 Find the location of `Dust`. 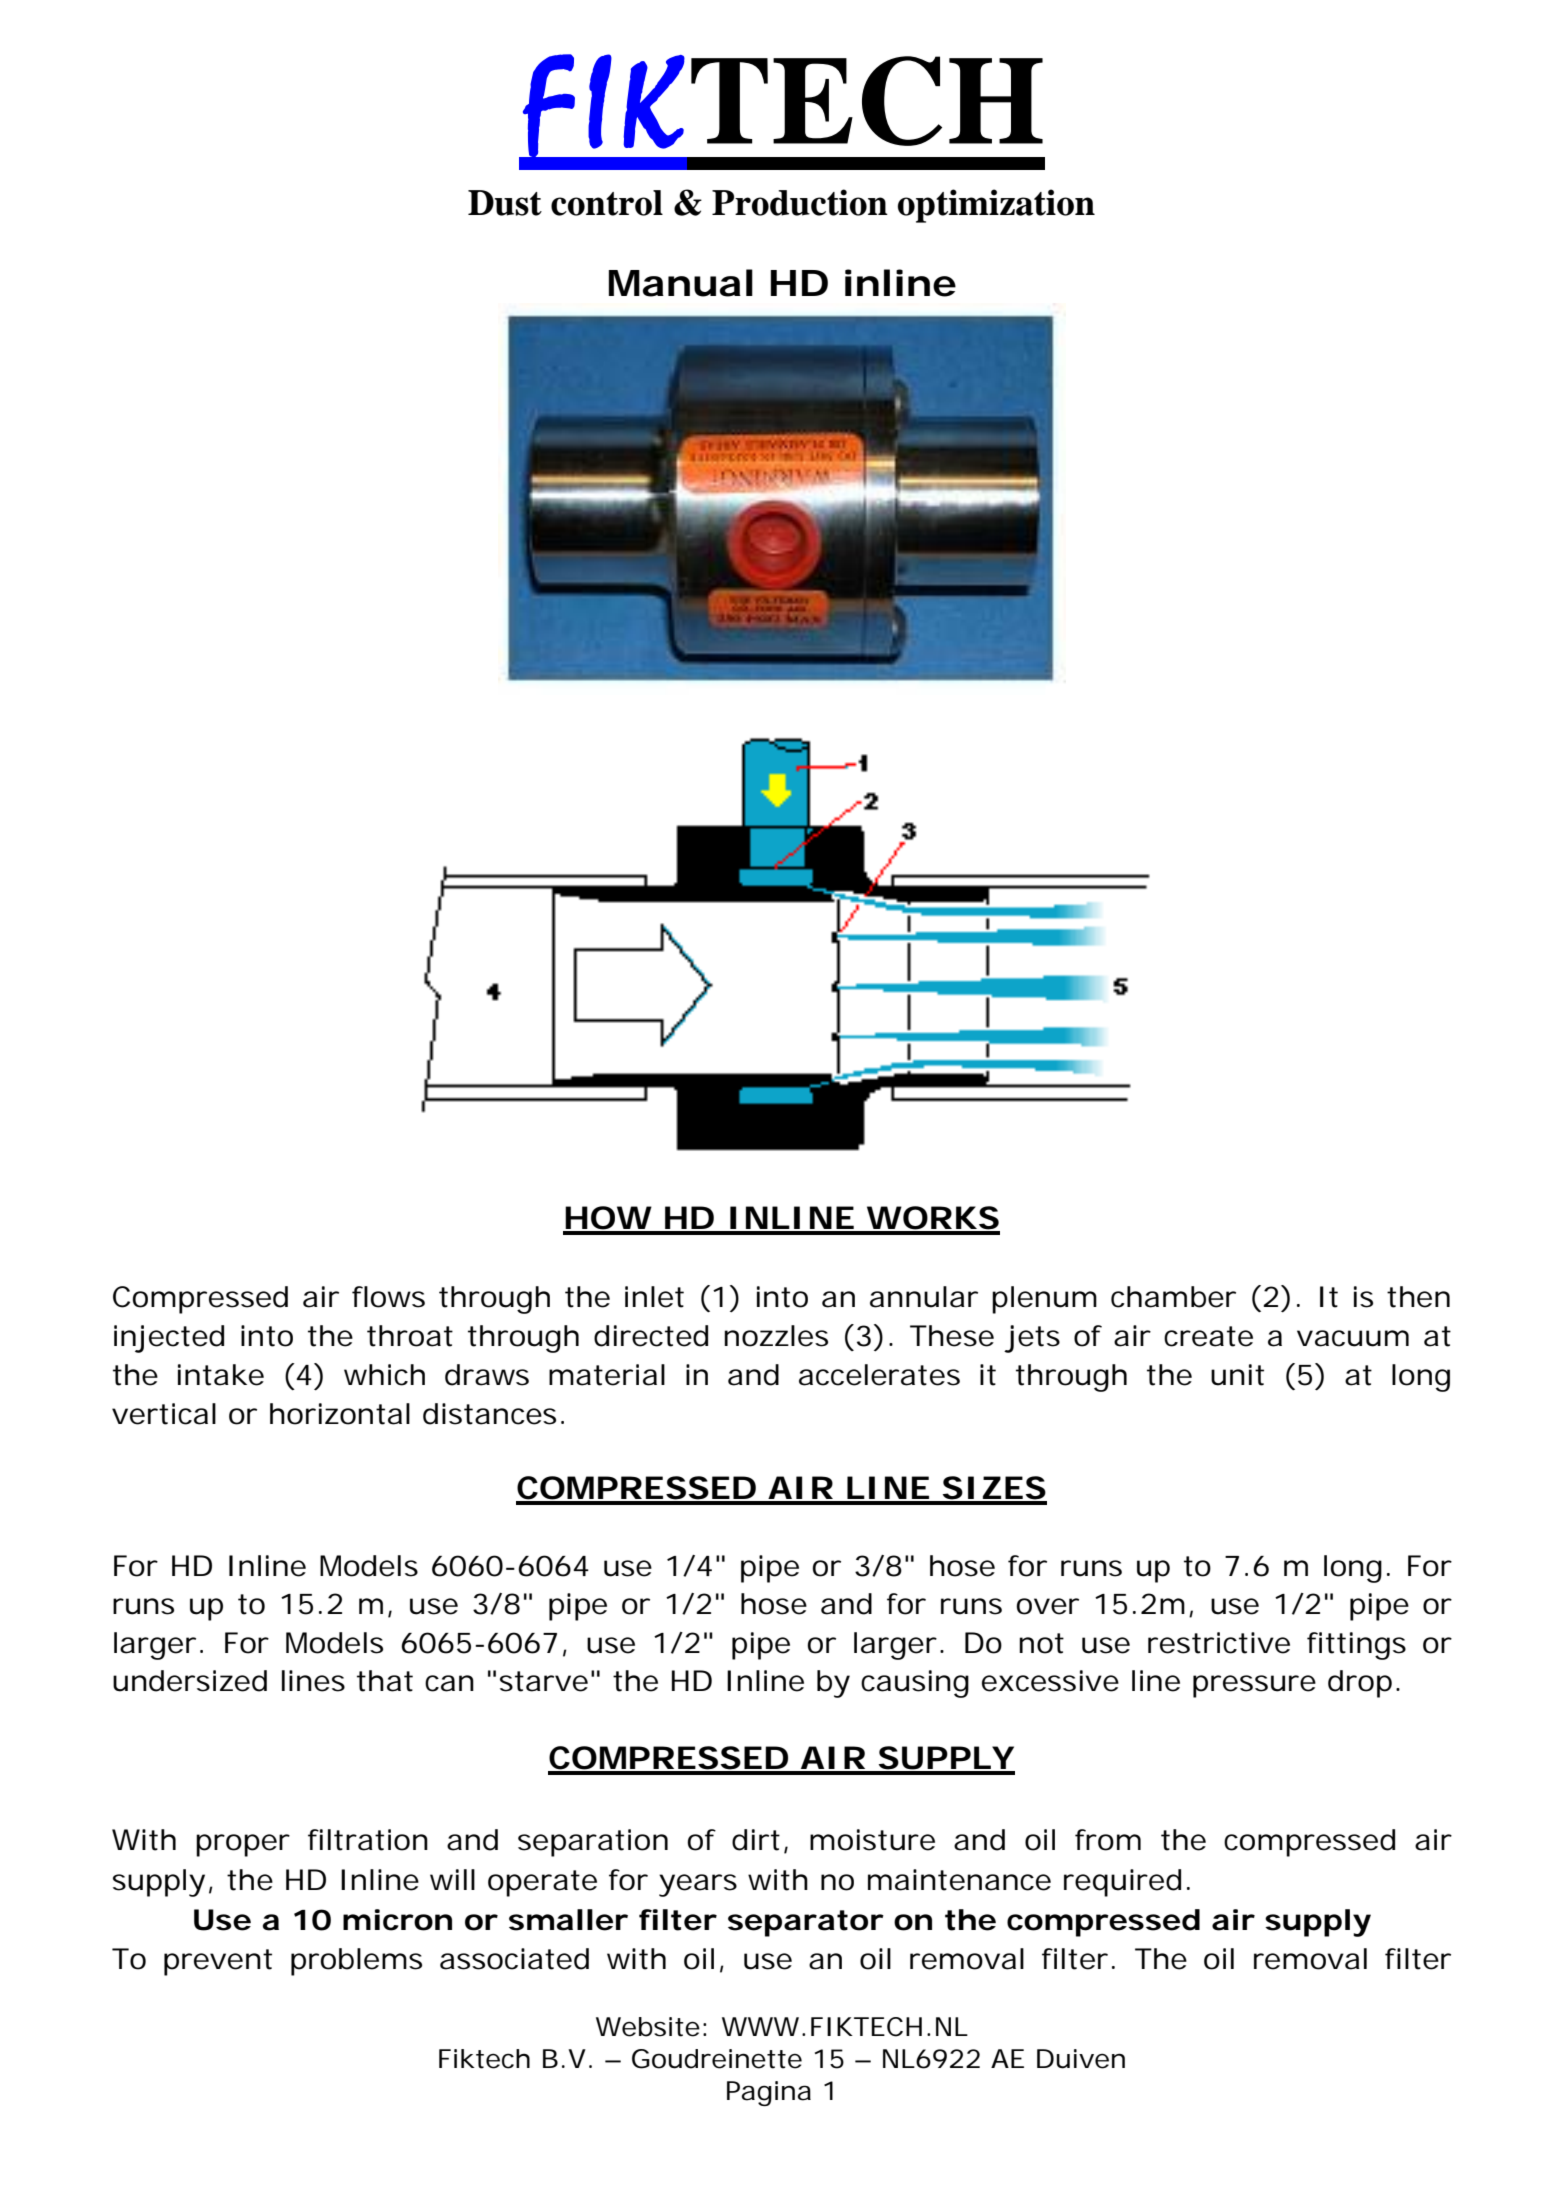

Dust is located at coordinates (505, 203).
